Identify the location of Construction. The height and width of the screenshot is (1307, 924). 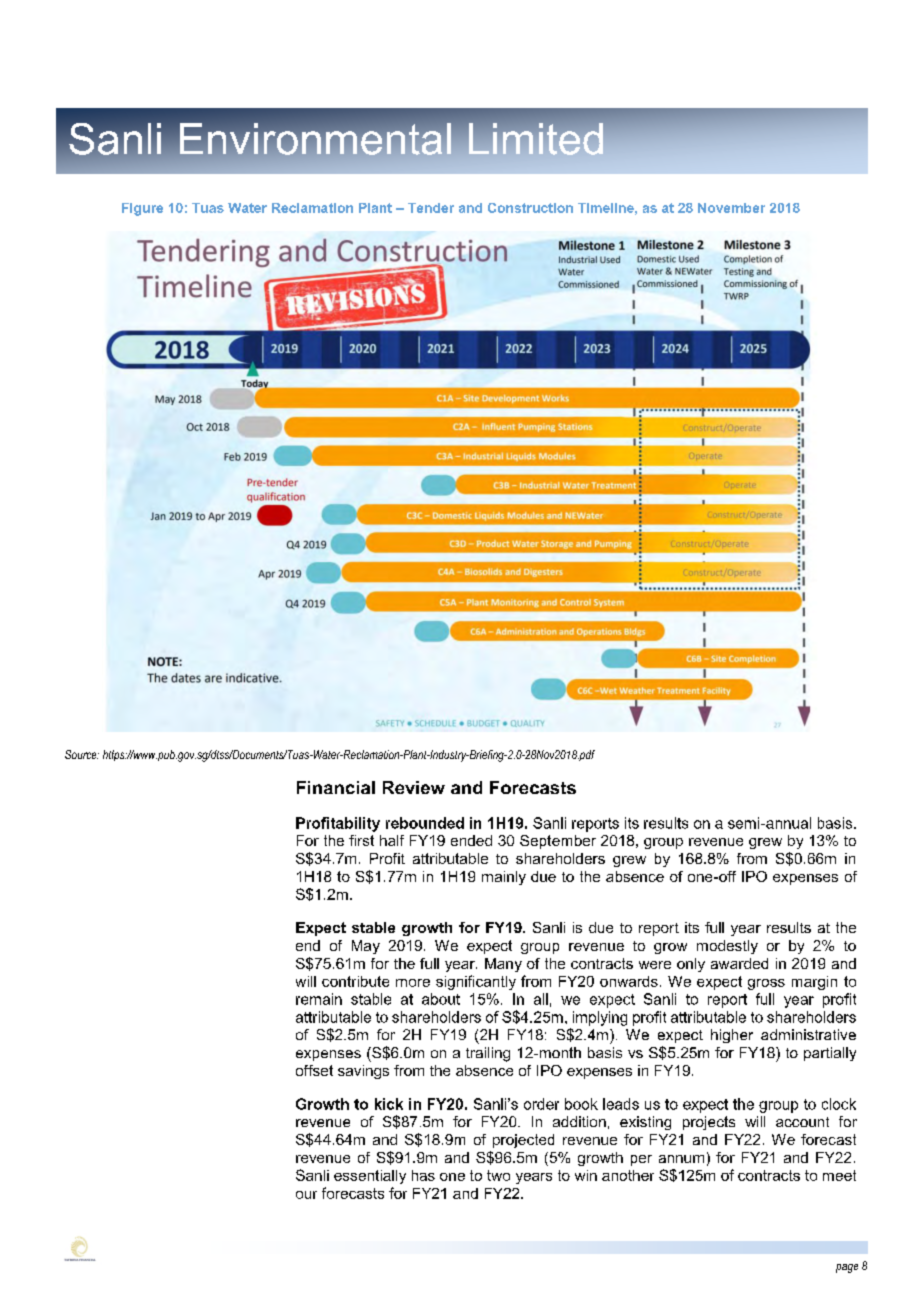
(530, 208).
